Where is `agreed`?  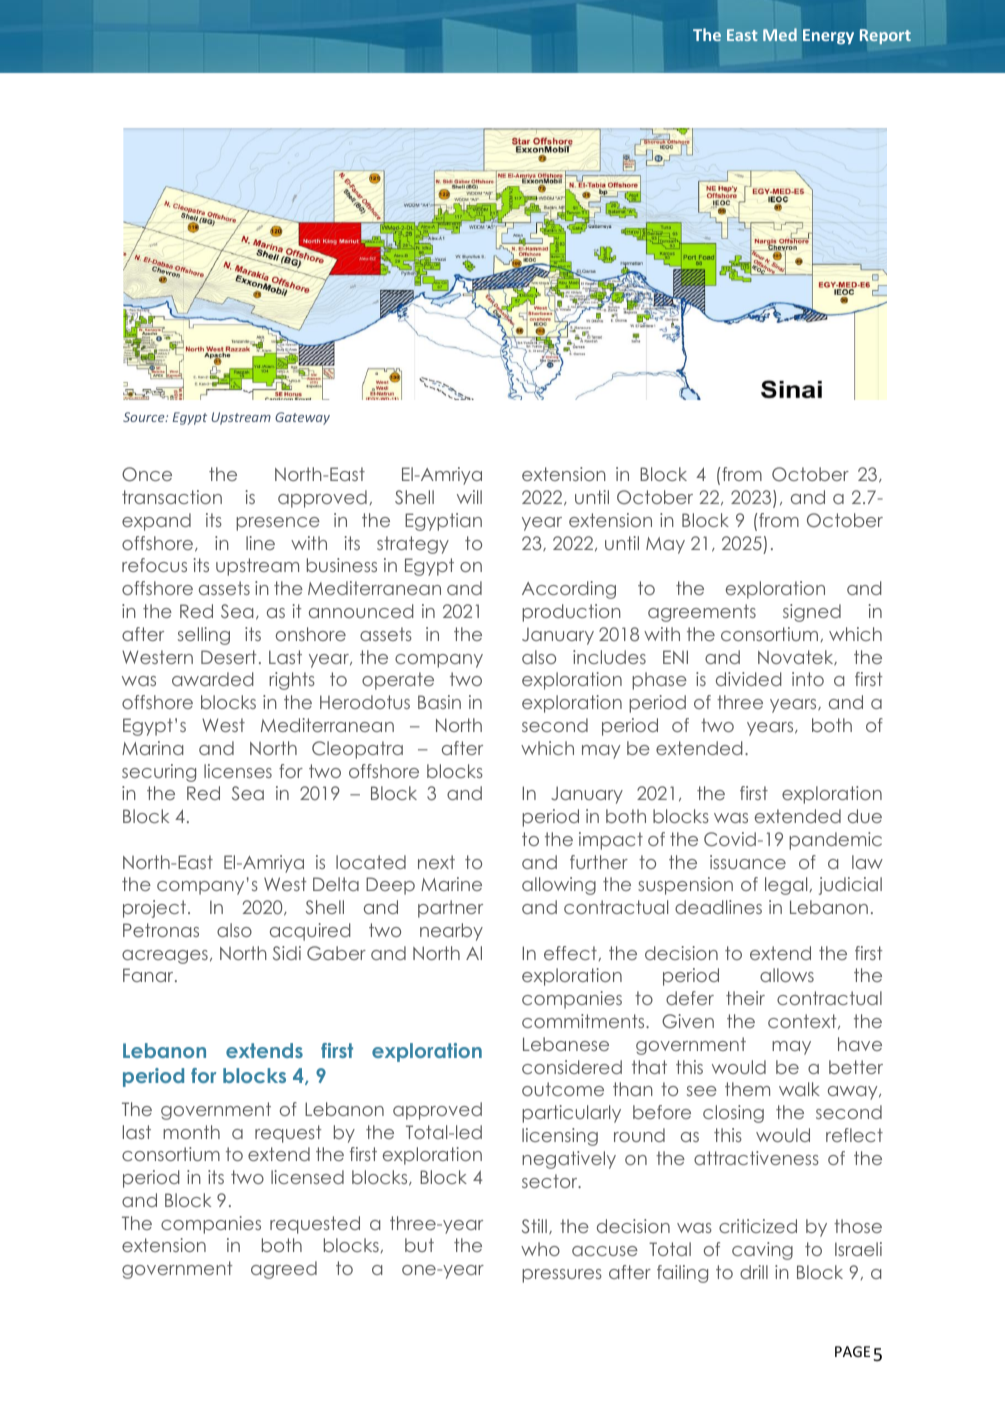 agreed is located at coordinates (284, 1270).
